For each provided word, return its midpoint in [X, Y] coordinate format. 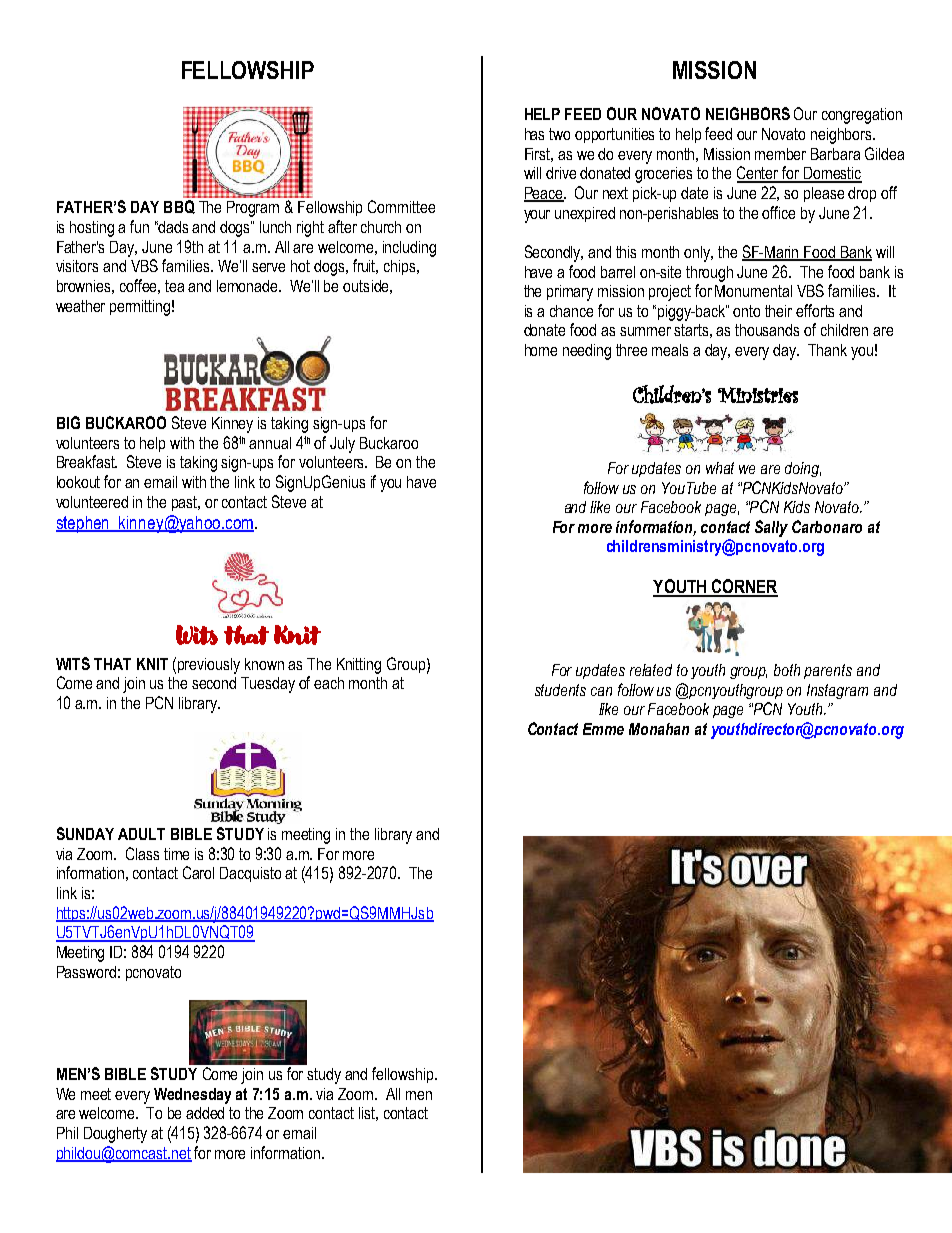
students [560, 690]
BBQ [179, 207]
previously [209, 666]
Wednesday [192, 1096]
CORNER [743, 587]
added [205, 1113]
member [780, 154]
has [534, 134]
